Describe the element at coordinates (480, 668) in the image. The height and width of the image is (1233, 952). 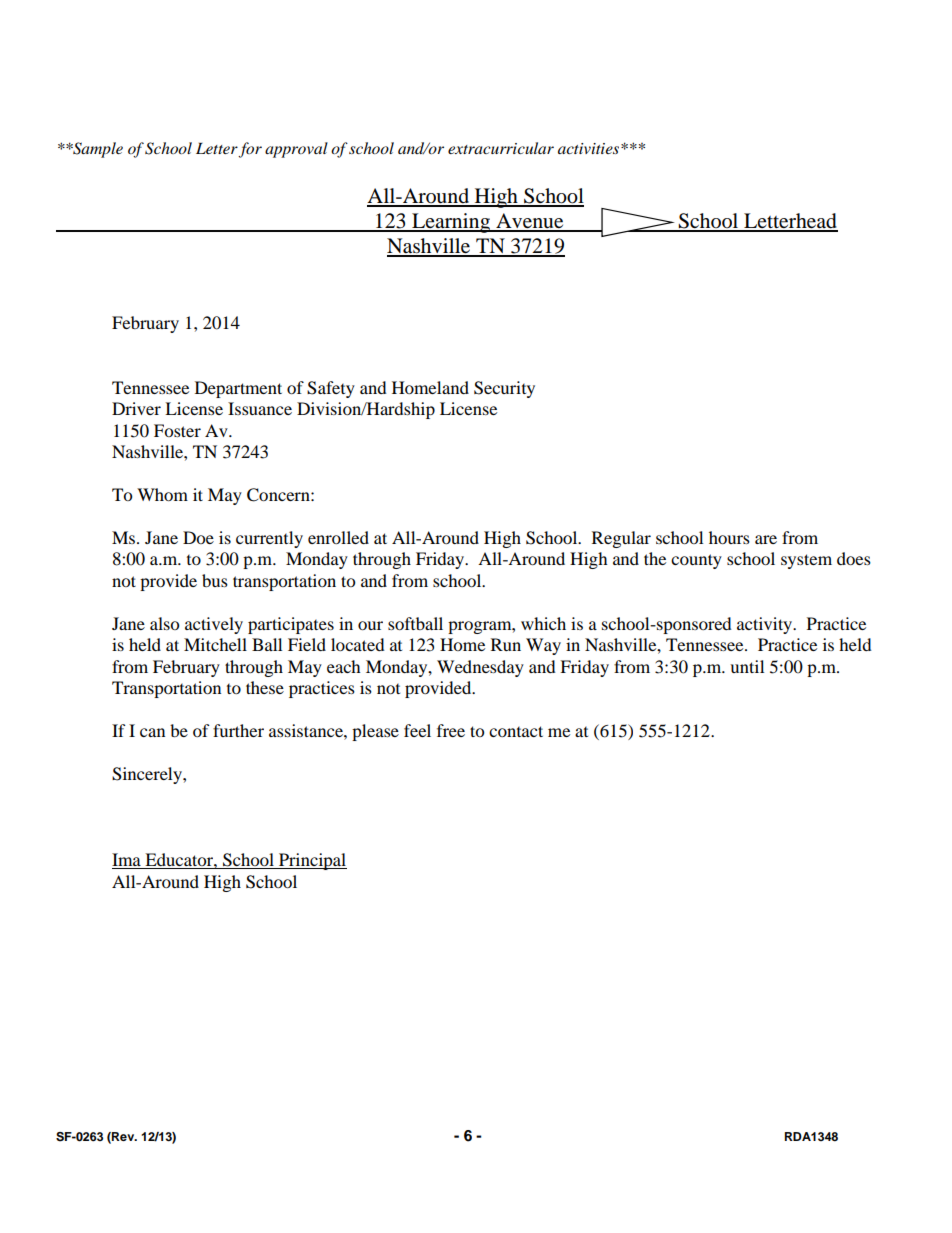
I see `Wednesday` at that location.
